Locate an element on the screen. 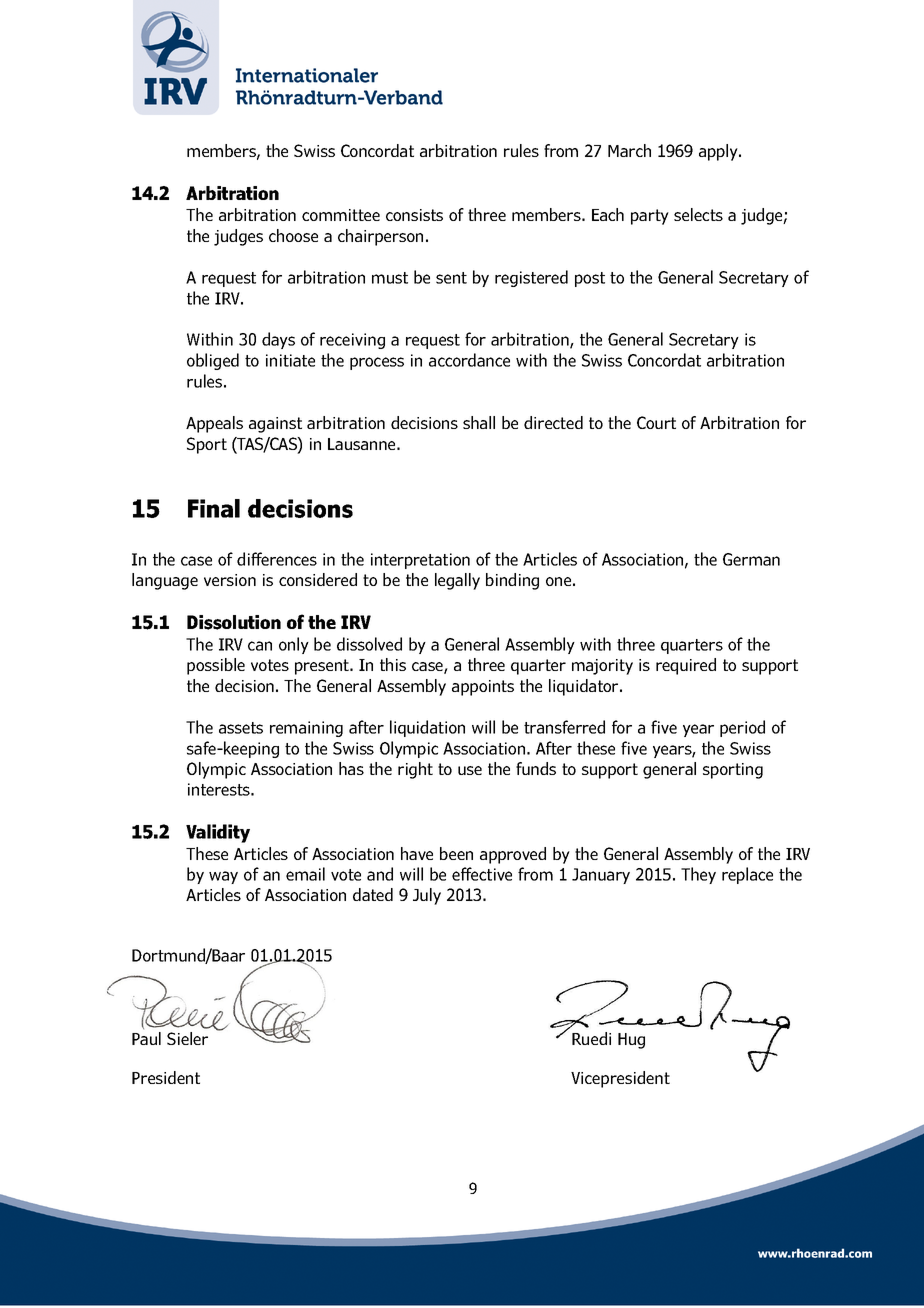 The width and height of the screenshot is (924, 1308). been is located at coordinates (456, 853).
